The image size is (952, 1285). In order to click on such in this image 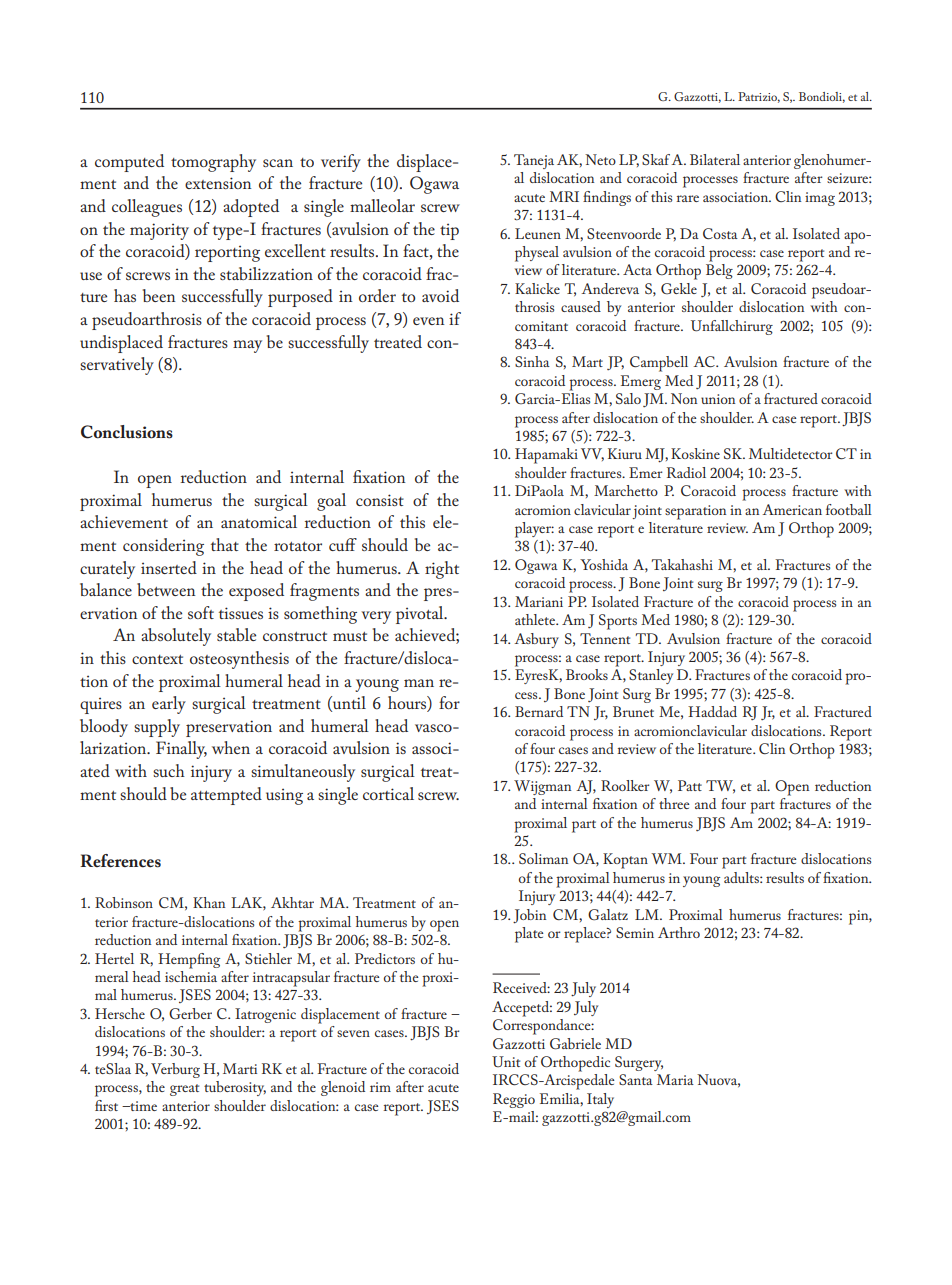, I will do `click(169, 770)`.
